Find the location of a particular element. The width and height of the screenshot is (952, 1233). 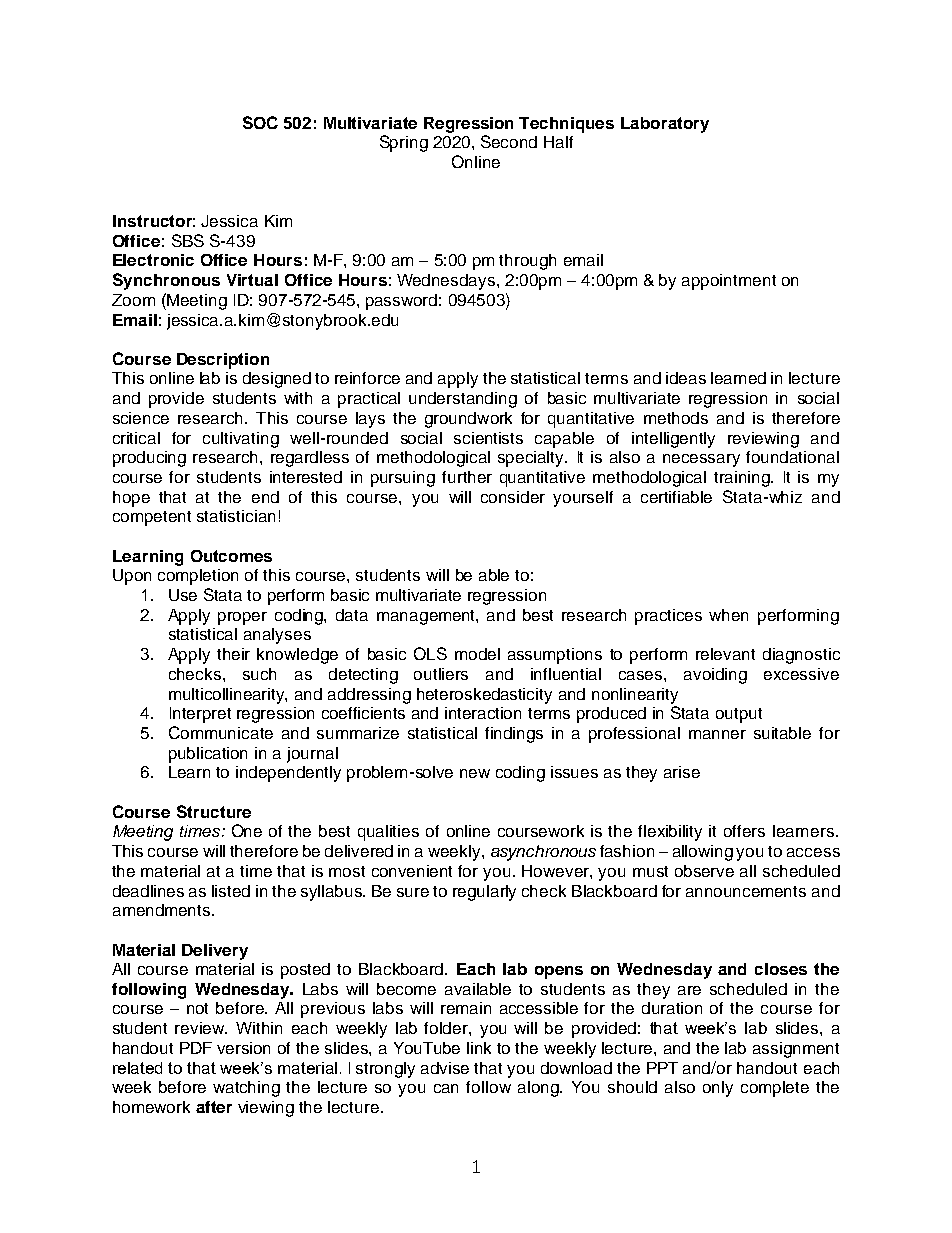

interaction is located at coordinates (483, 713).
